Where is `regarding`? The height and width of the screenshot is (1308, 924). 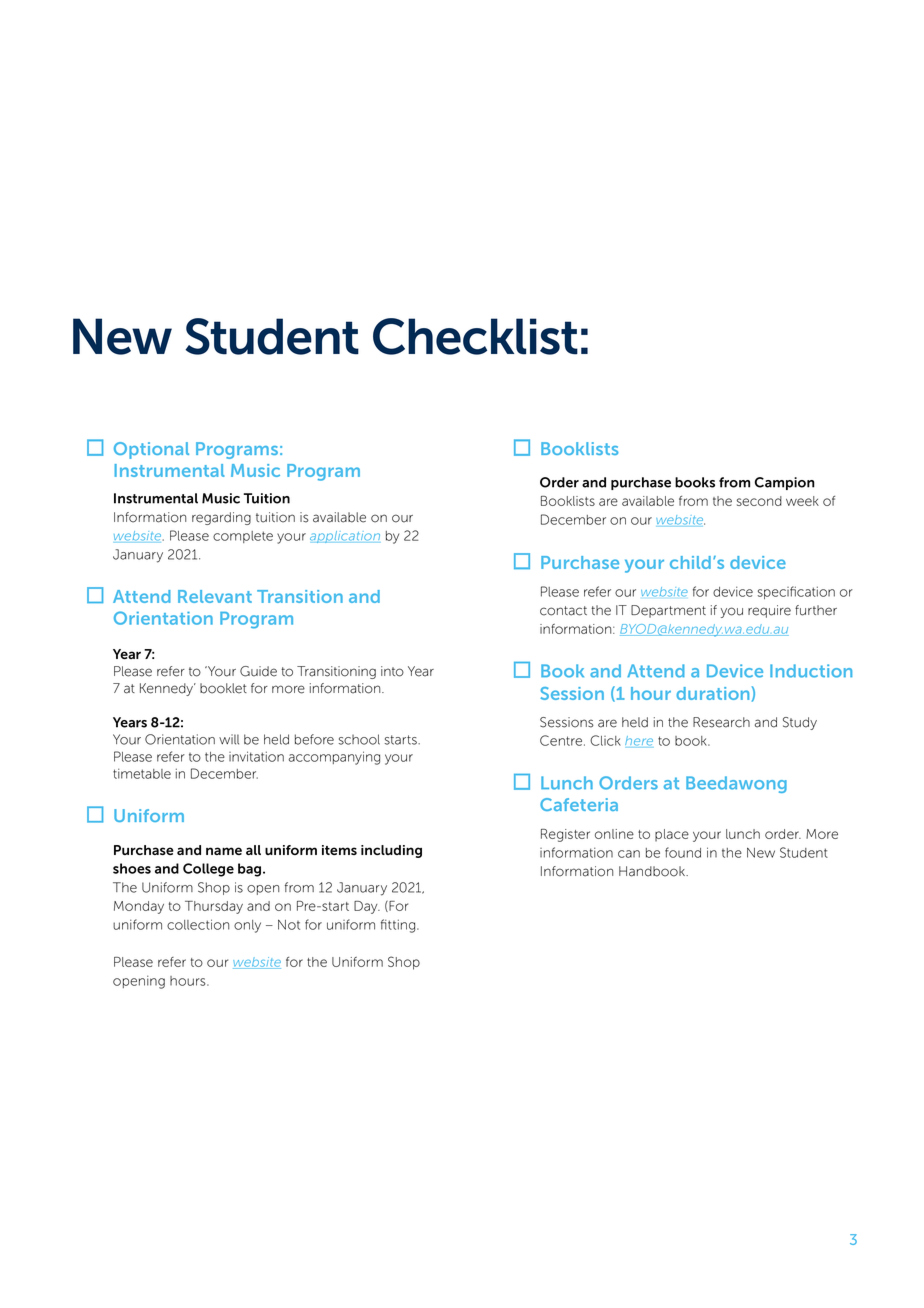
regarding is located at coordinates (221, 518).
